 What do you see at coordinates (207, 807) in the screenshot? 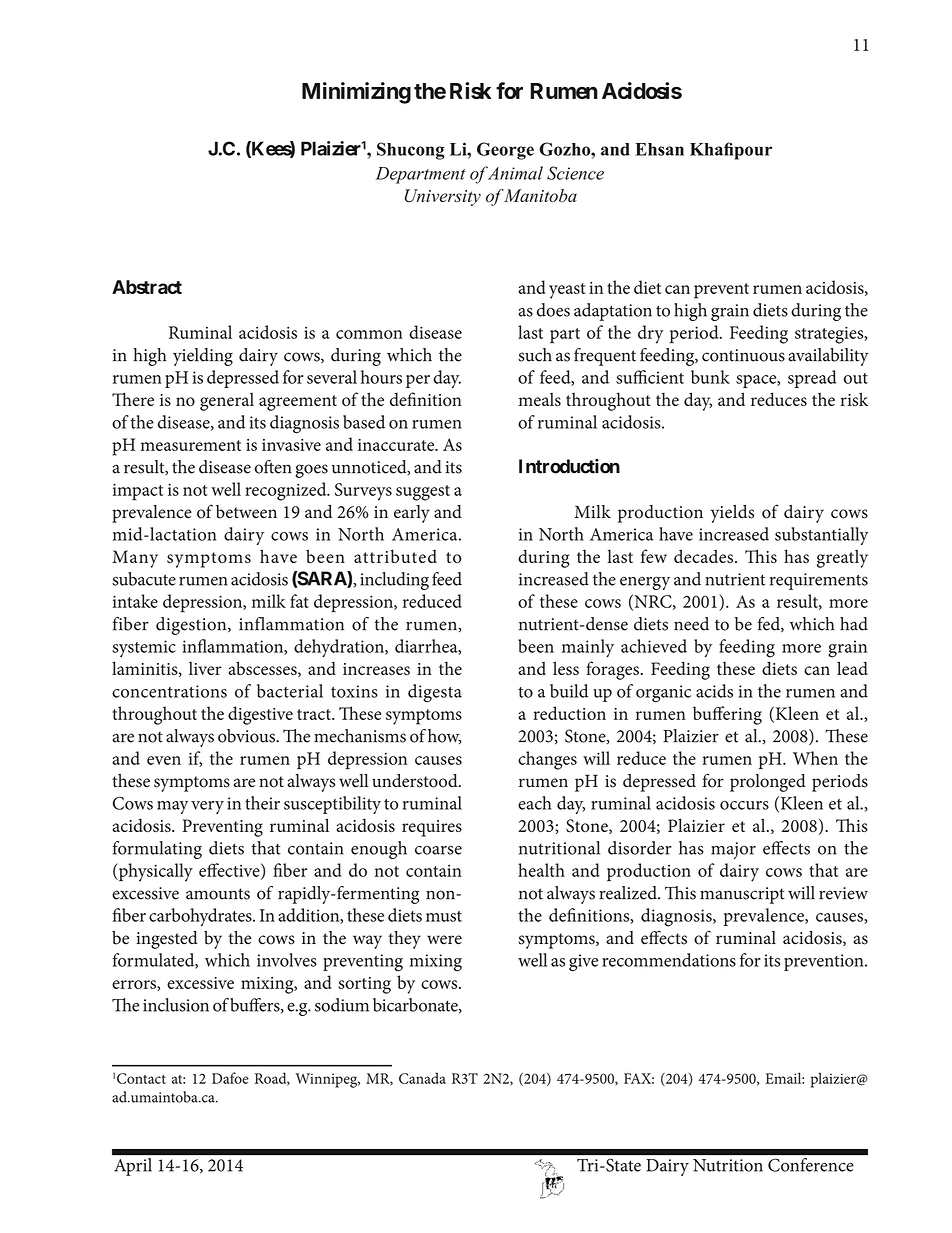
I see `very` at bounding box center [207, 807].
